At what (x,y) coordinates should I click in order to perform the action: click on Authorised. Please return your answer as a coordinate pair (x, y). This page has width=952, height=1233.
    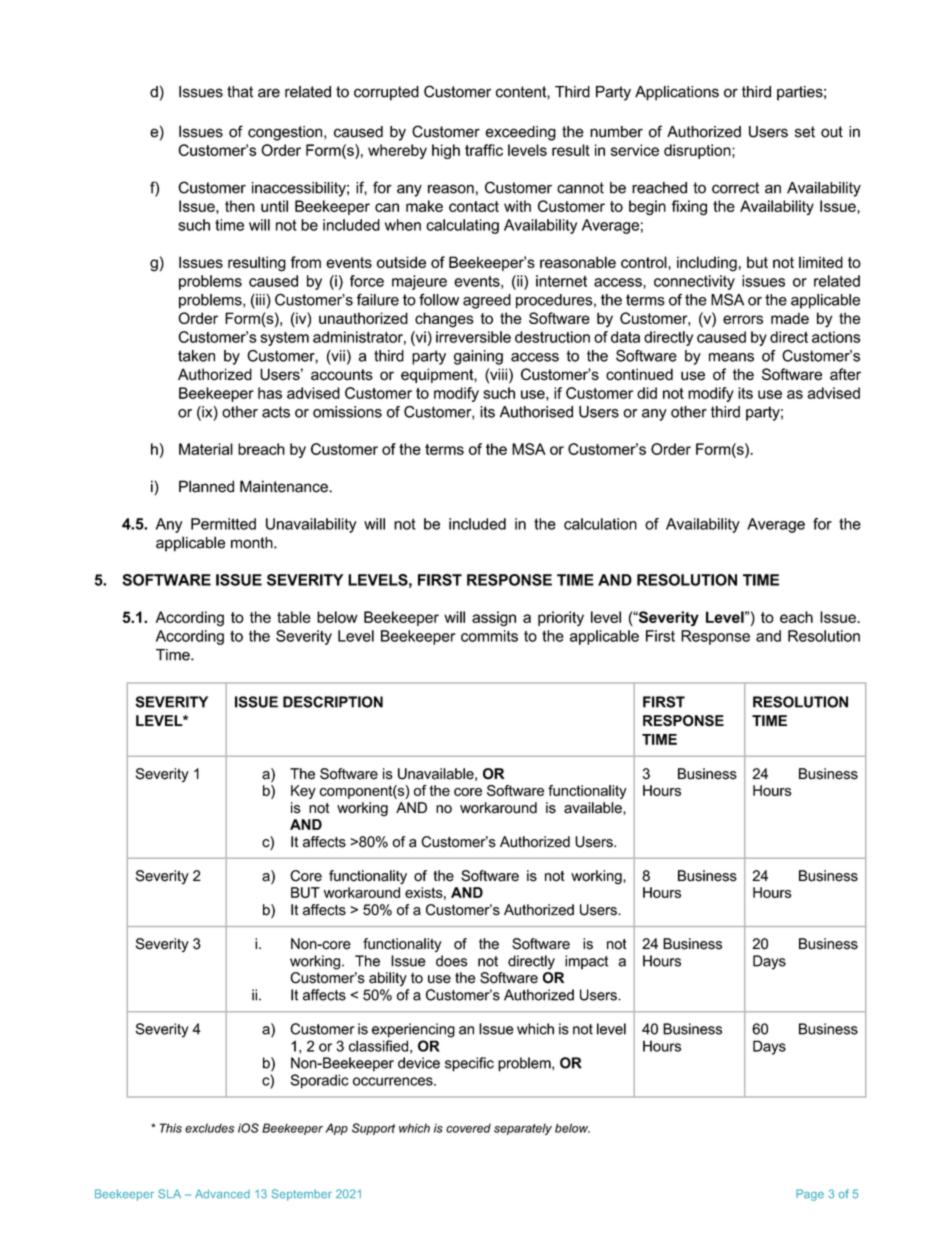
    Looking at the image, I should click on (536, 412).
